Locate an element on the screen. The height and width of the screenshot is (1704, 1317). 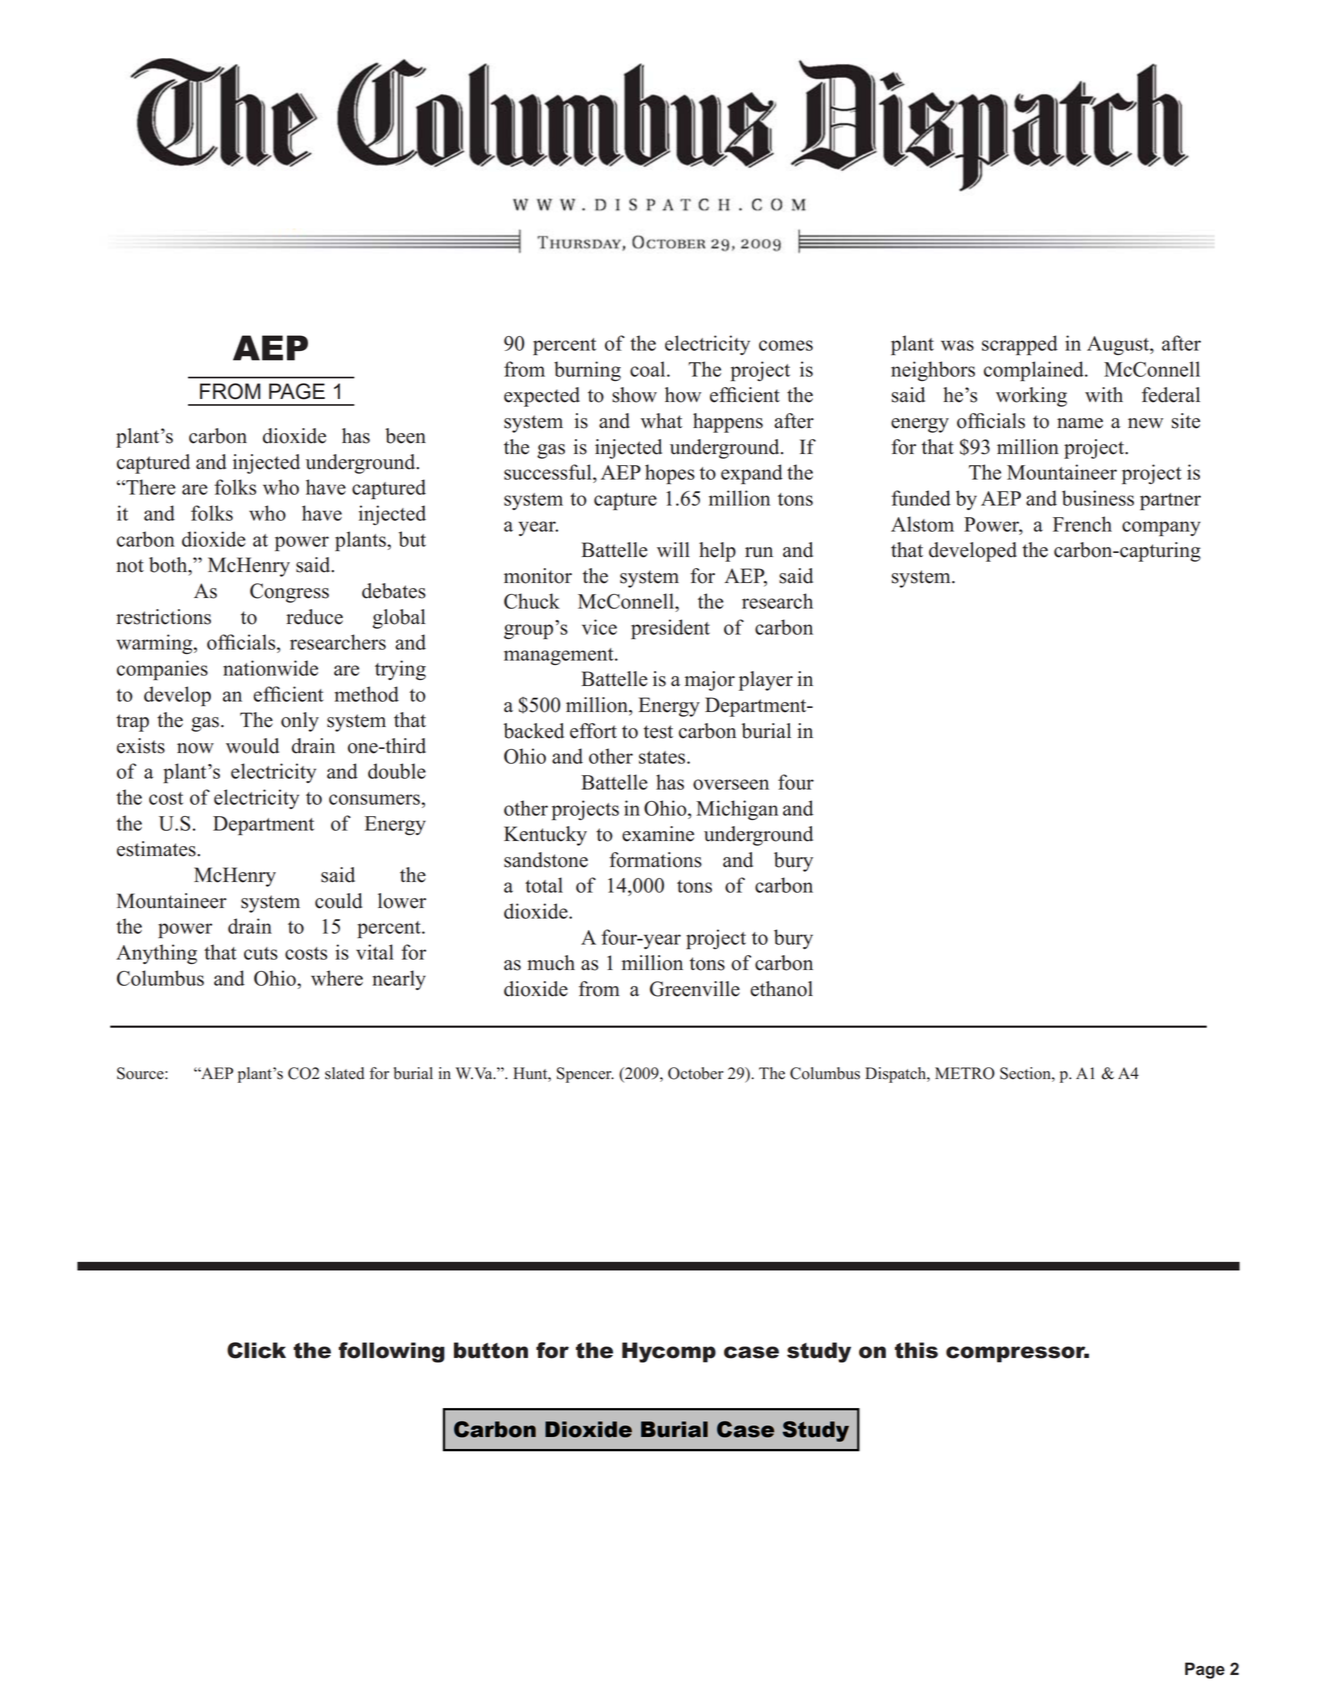
estimates is located at coordinates (157, 849).
